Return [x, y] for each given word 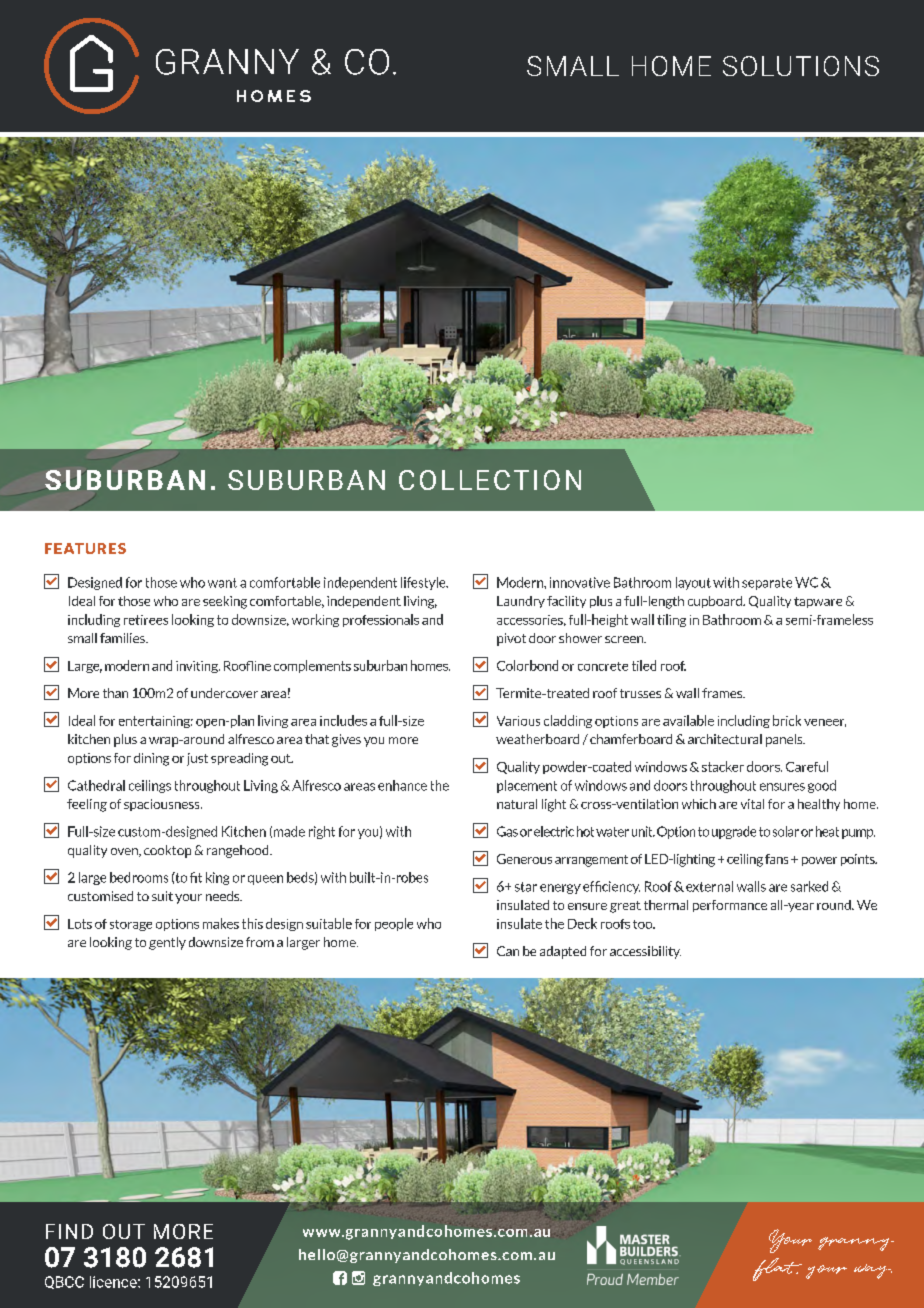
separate [767, 584]
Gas [507, 831]
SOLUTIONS [801, 66]
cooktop [167, 851]
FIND [69, 1231]
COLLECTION [490, 480]
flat [777, 1269]
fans [776, 859]
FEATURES [85, 548]
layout [693, 583]
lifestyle [424, 583]
